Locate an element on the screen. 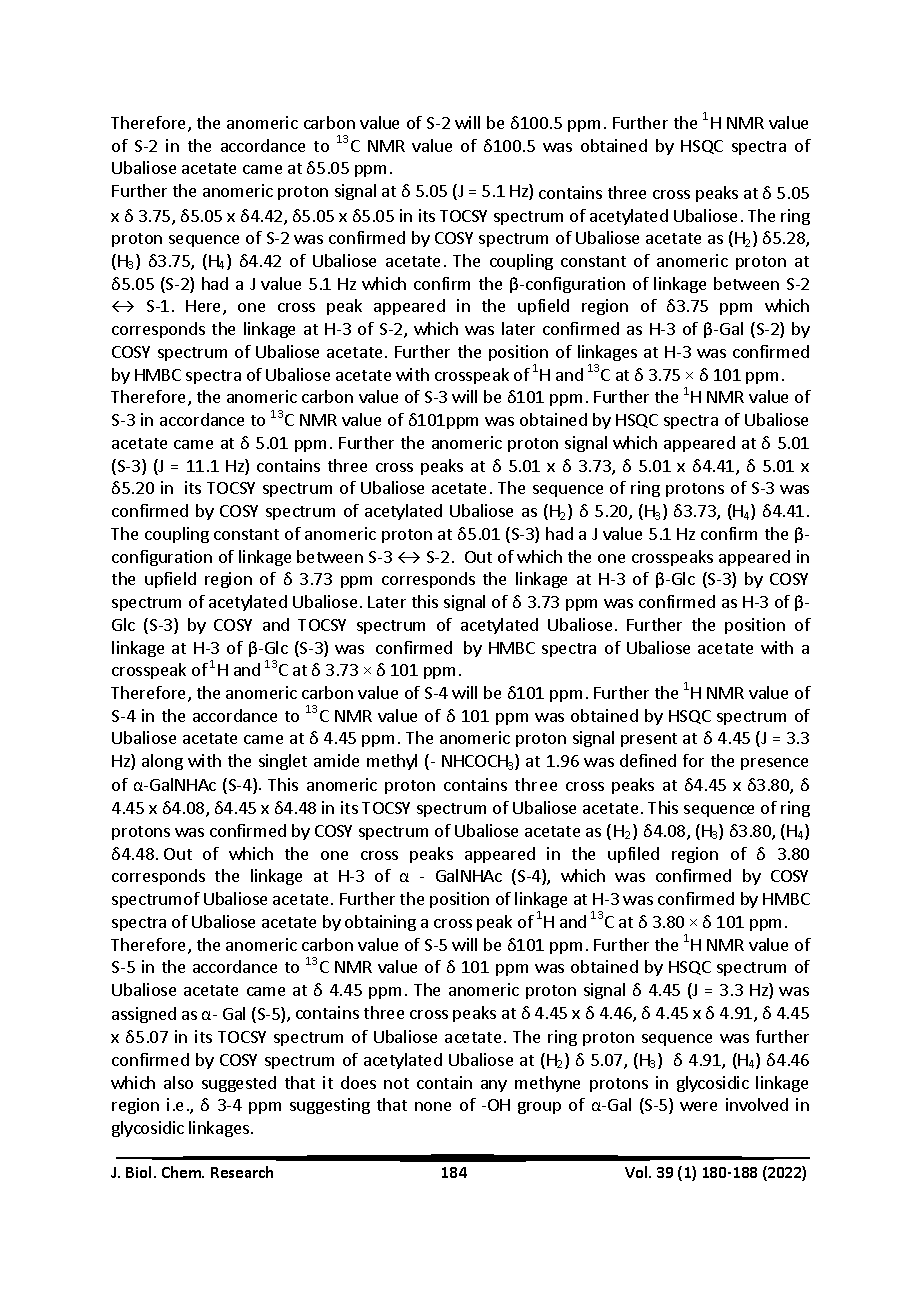 Image resolution: width=924 pixels, height=1307 pixels. assigned is located at coordinates (144, 1015).
